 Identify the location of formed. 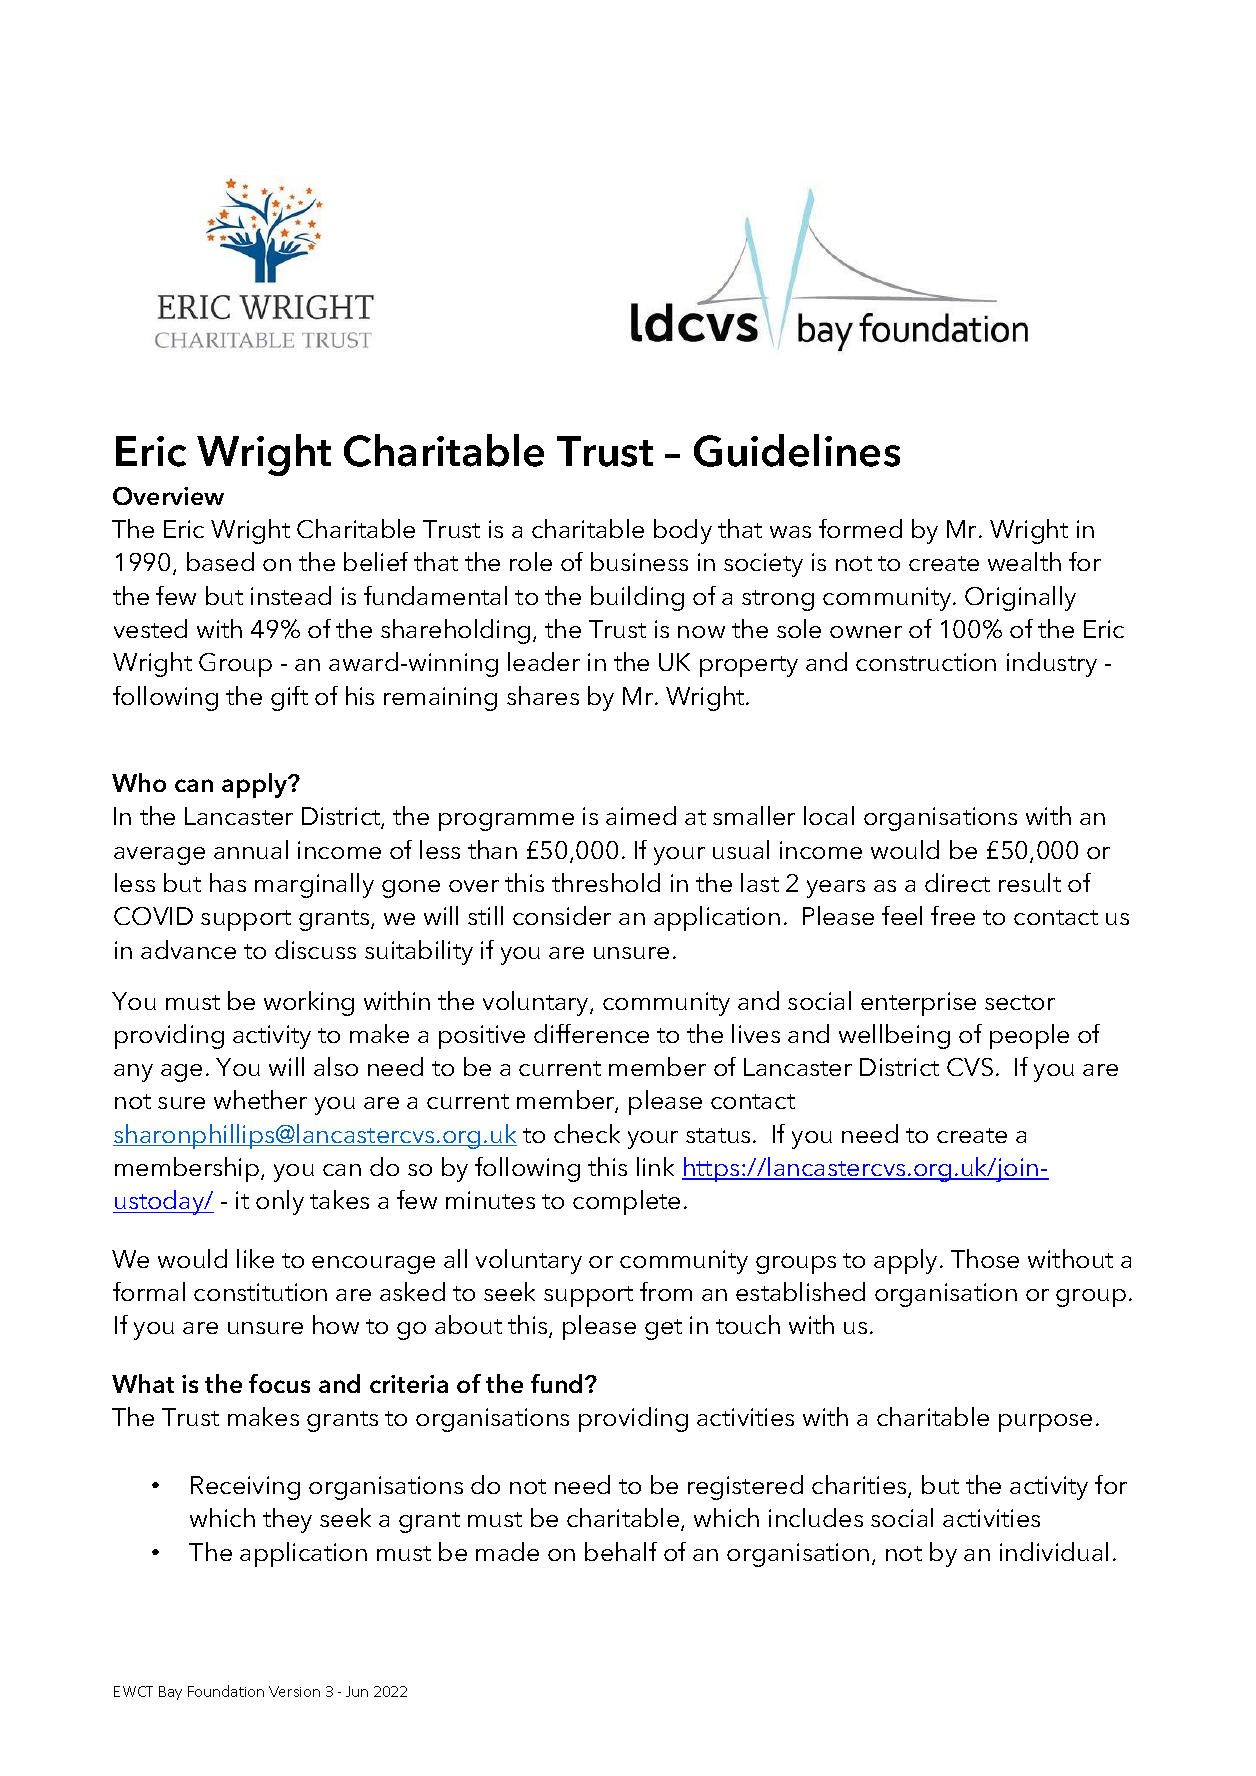
(860, 528).
